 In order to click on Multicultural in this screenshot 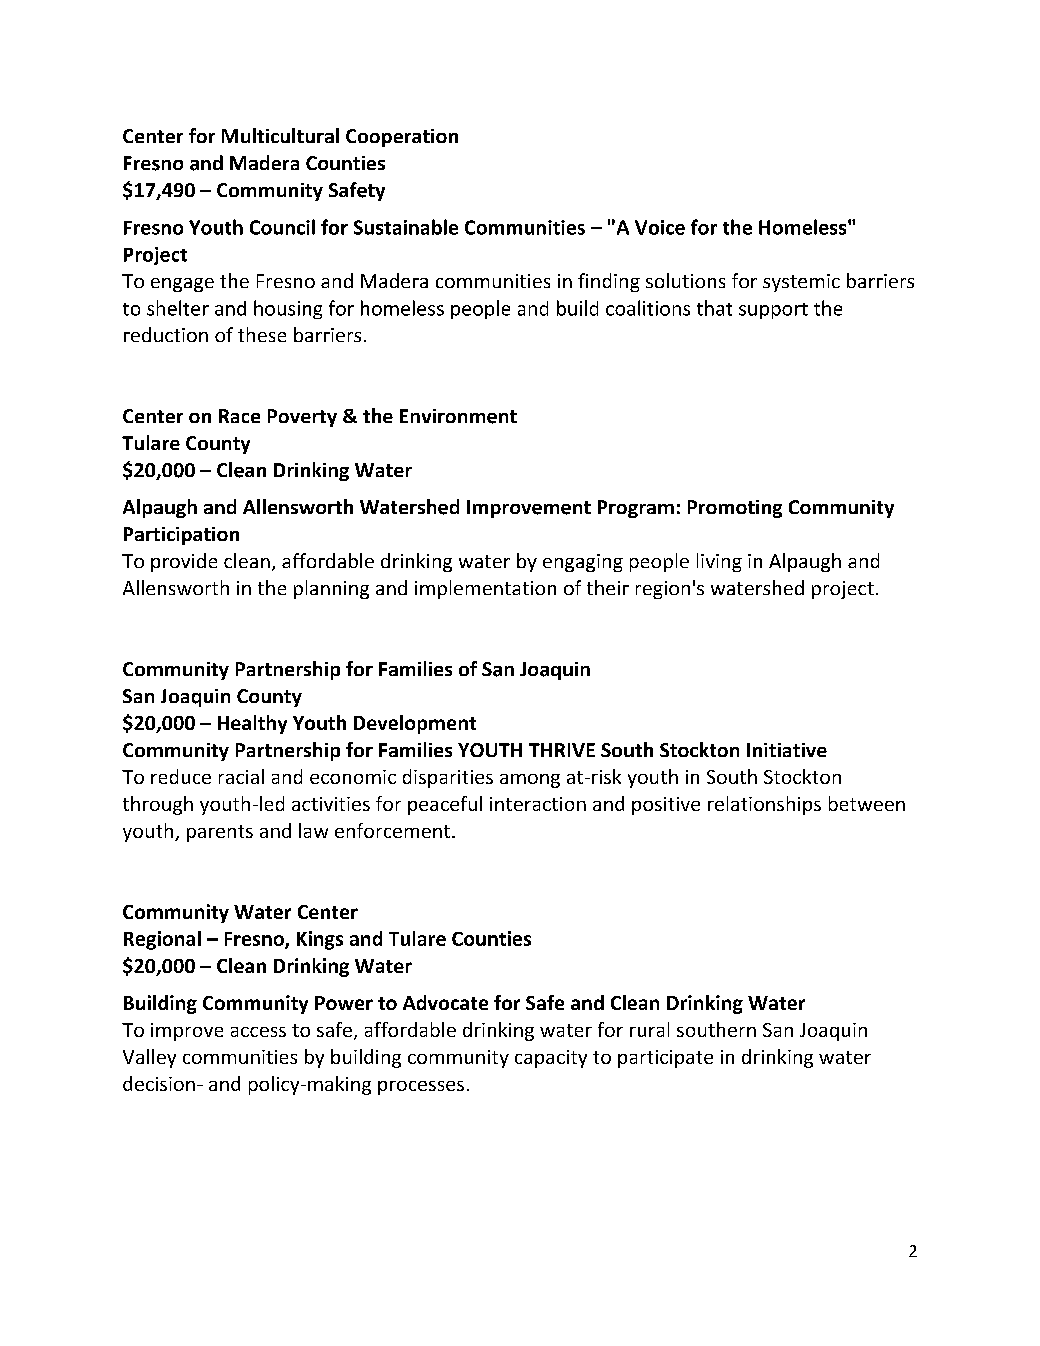, I will do `click(280, 135)`.
